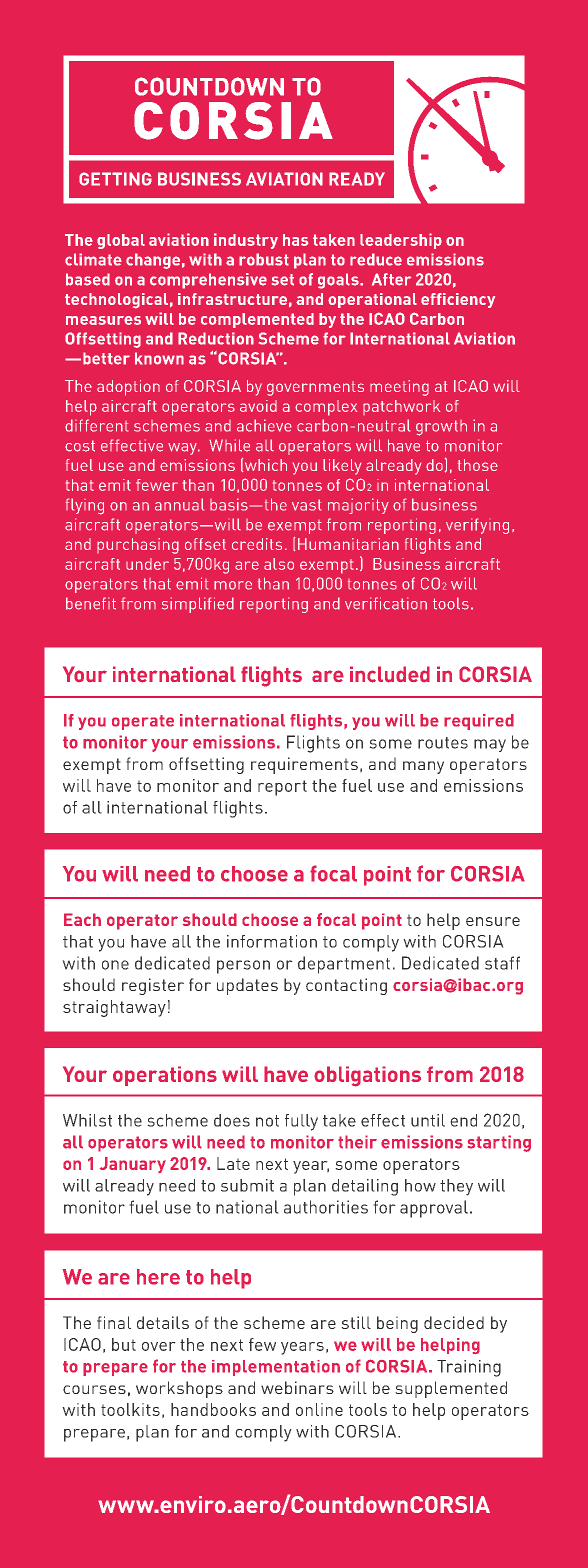 This image has height=1568, width=588. I want to click on webinars, so click(297, 1387).
